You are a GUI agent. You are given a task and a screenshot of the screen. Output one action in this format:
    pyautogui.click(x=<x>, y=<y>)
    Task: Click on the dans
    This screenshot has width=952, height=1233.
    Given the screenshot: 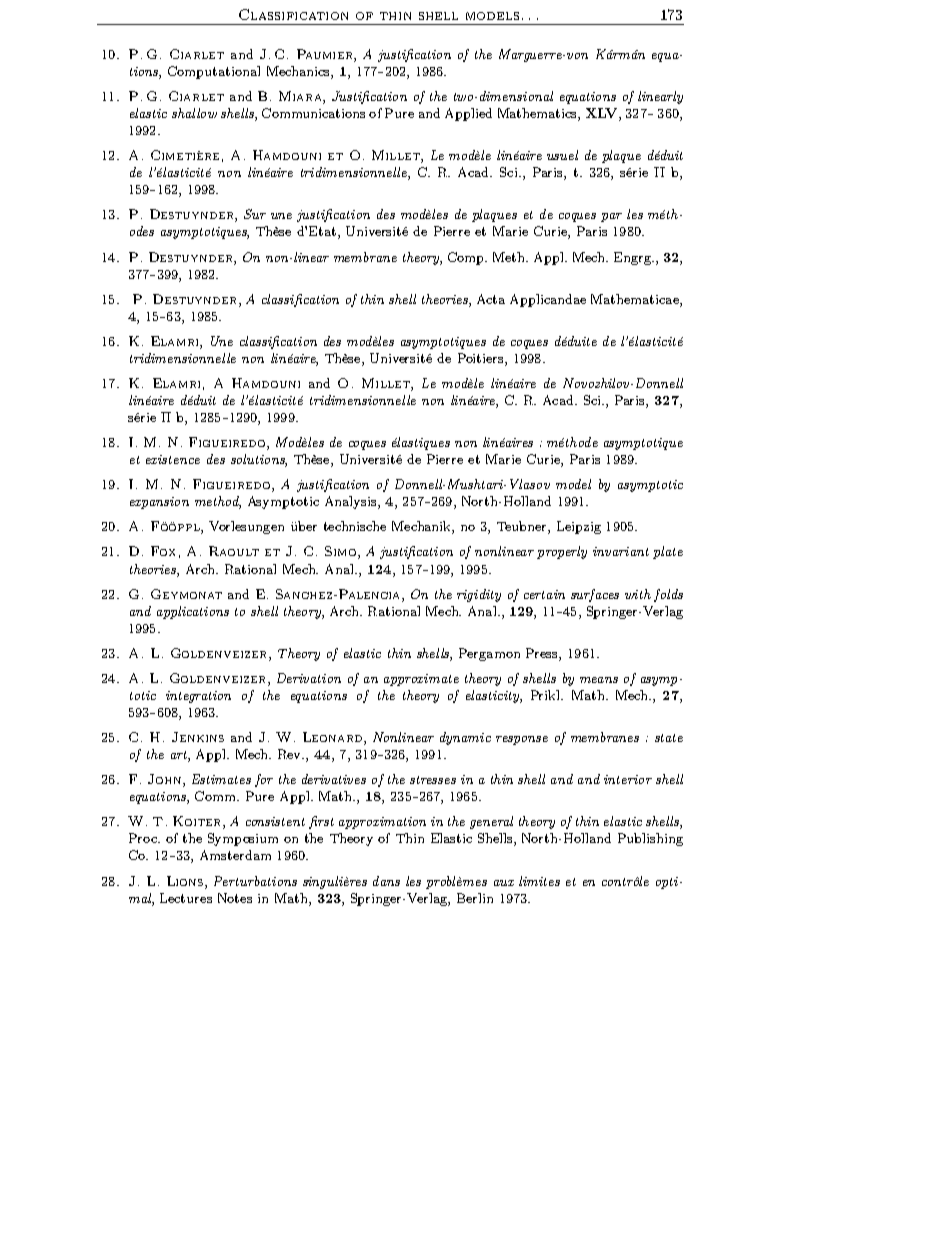 What is the action you would take?
    pyautogui.click(x=386, y=881)
